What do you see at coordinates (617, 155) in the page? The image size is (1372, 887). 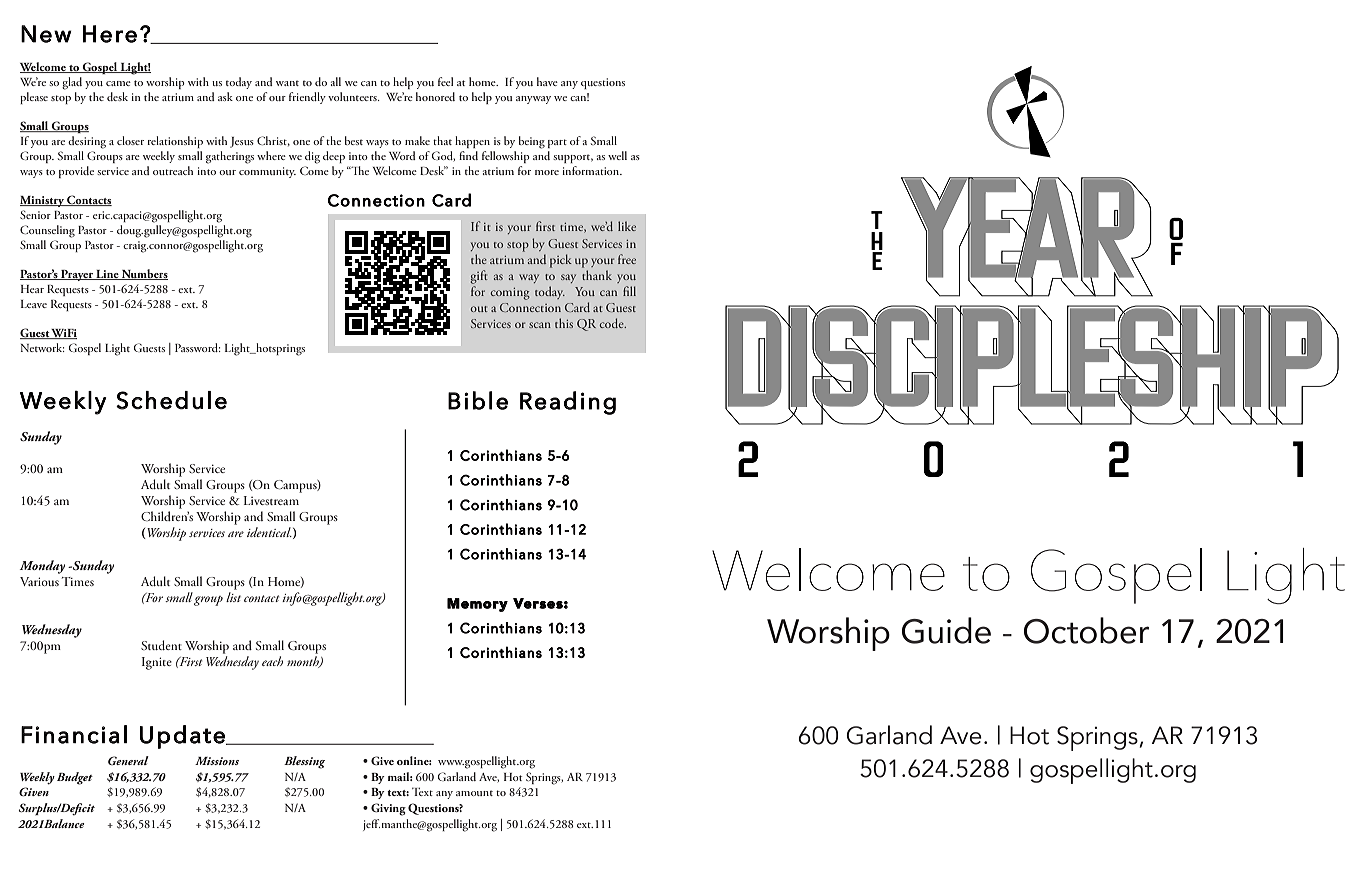 I see `well` at bounding box center [617, 155].
